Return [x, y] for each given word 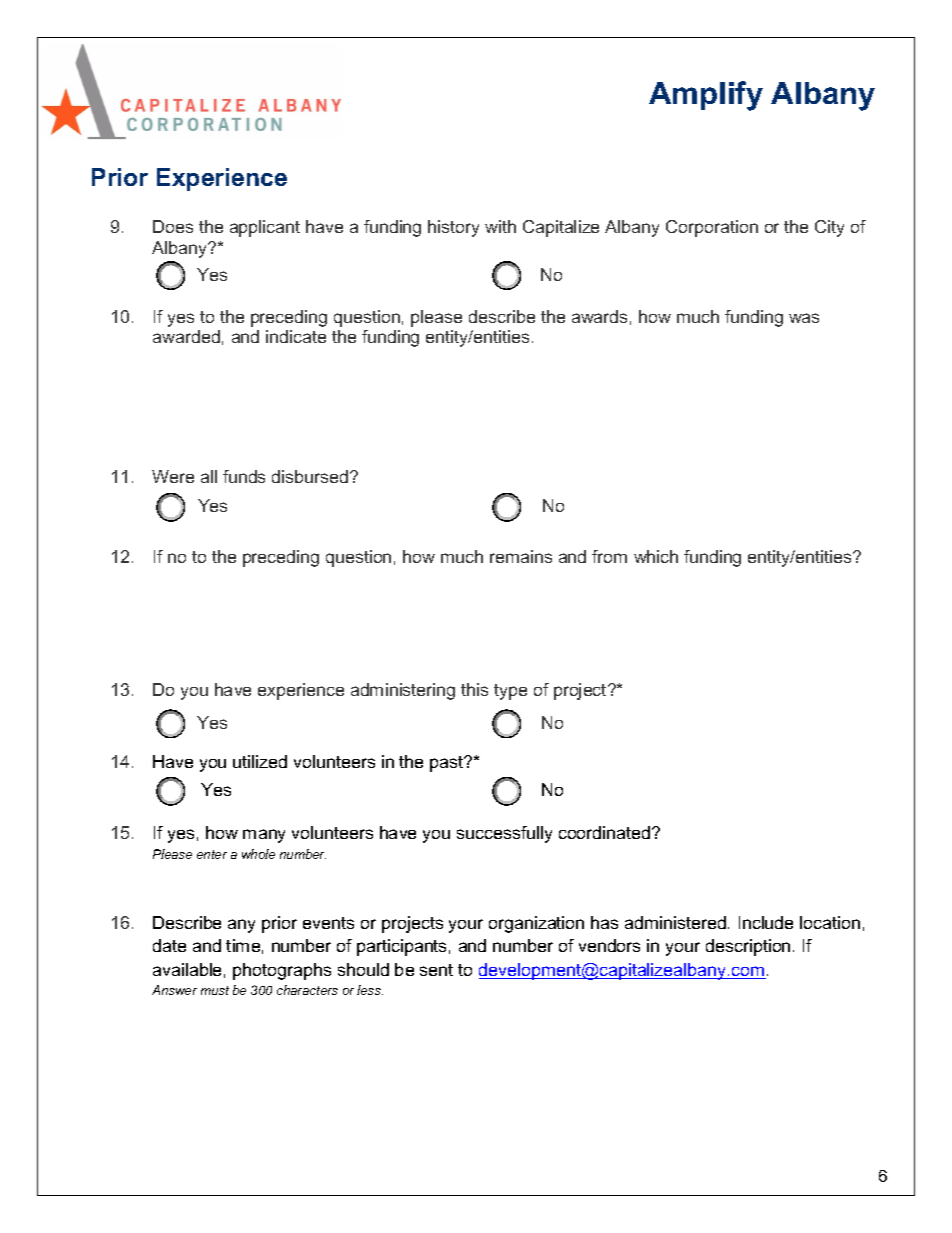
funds [244, 476]
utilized [260, 761]
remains [521, 556]
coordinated [606, 832]
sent [436, 970]
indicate [296, 336]
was [804, 318]
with [500, 226]
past [448, 764]
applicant [265, 228]
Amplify [706, 96]
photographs [282, 971]
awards [599, 316]
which [656, 556]
